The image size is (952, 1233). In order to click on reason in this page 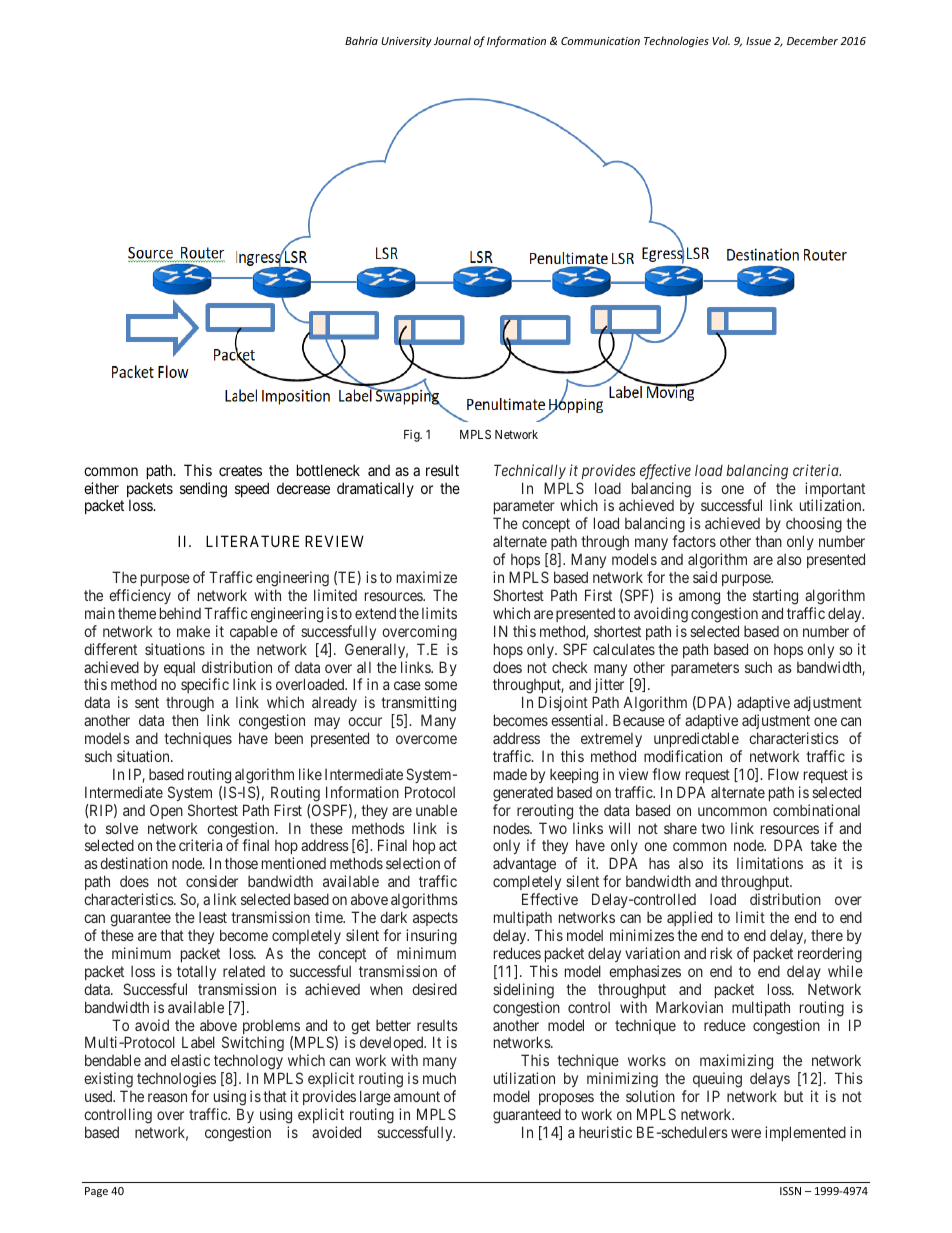, I will do `click(167, 1097)`.
